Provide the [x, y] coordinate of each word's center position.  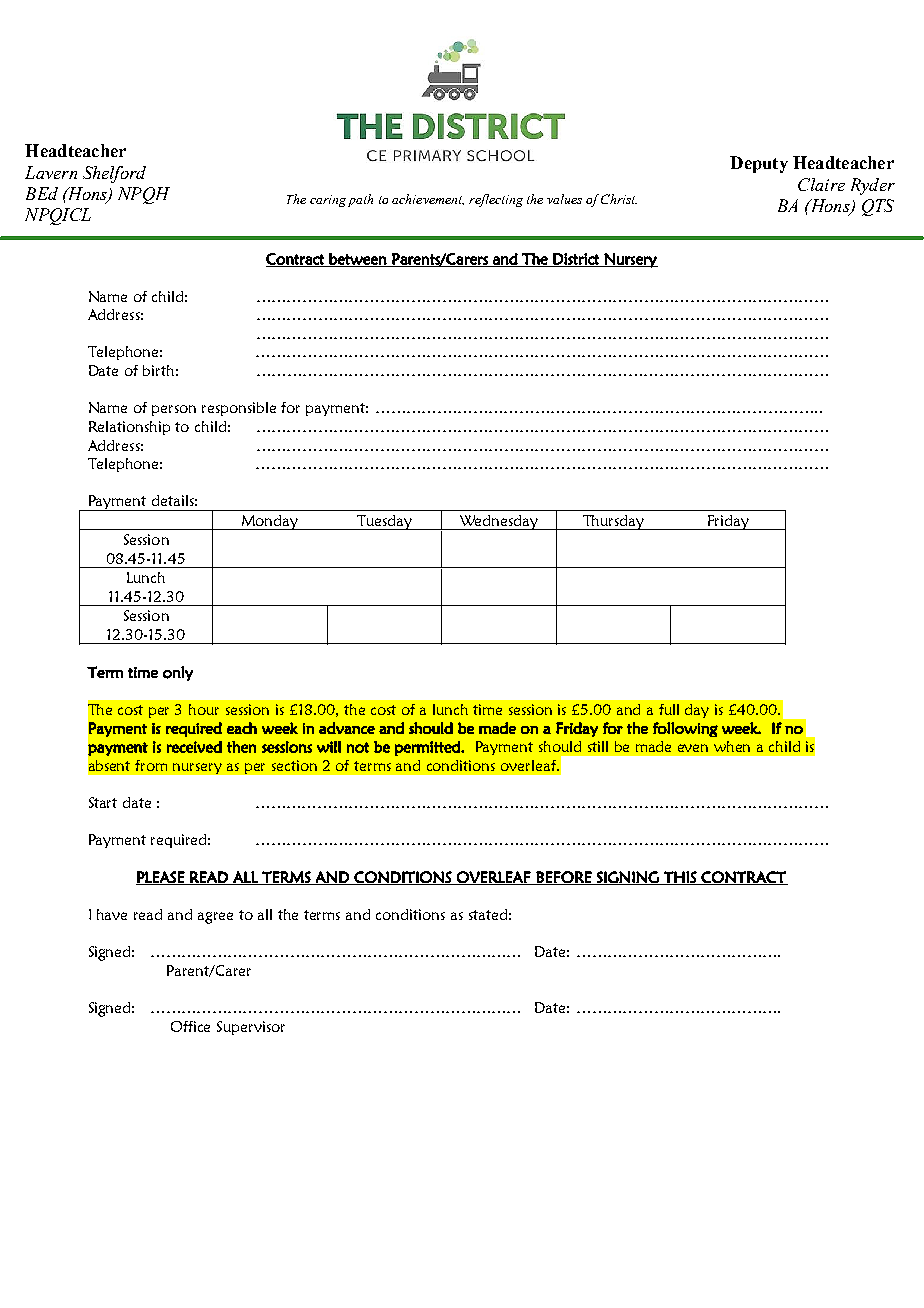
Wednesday [498, 522]
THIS [680, 878]
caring [328, 201]
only [178, 673]
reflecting [496, 200]
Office [190, 1026]
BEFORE [564, 878]
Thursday [613, 522]
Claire [821, 184]
